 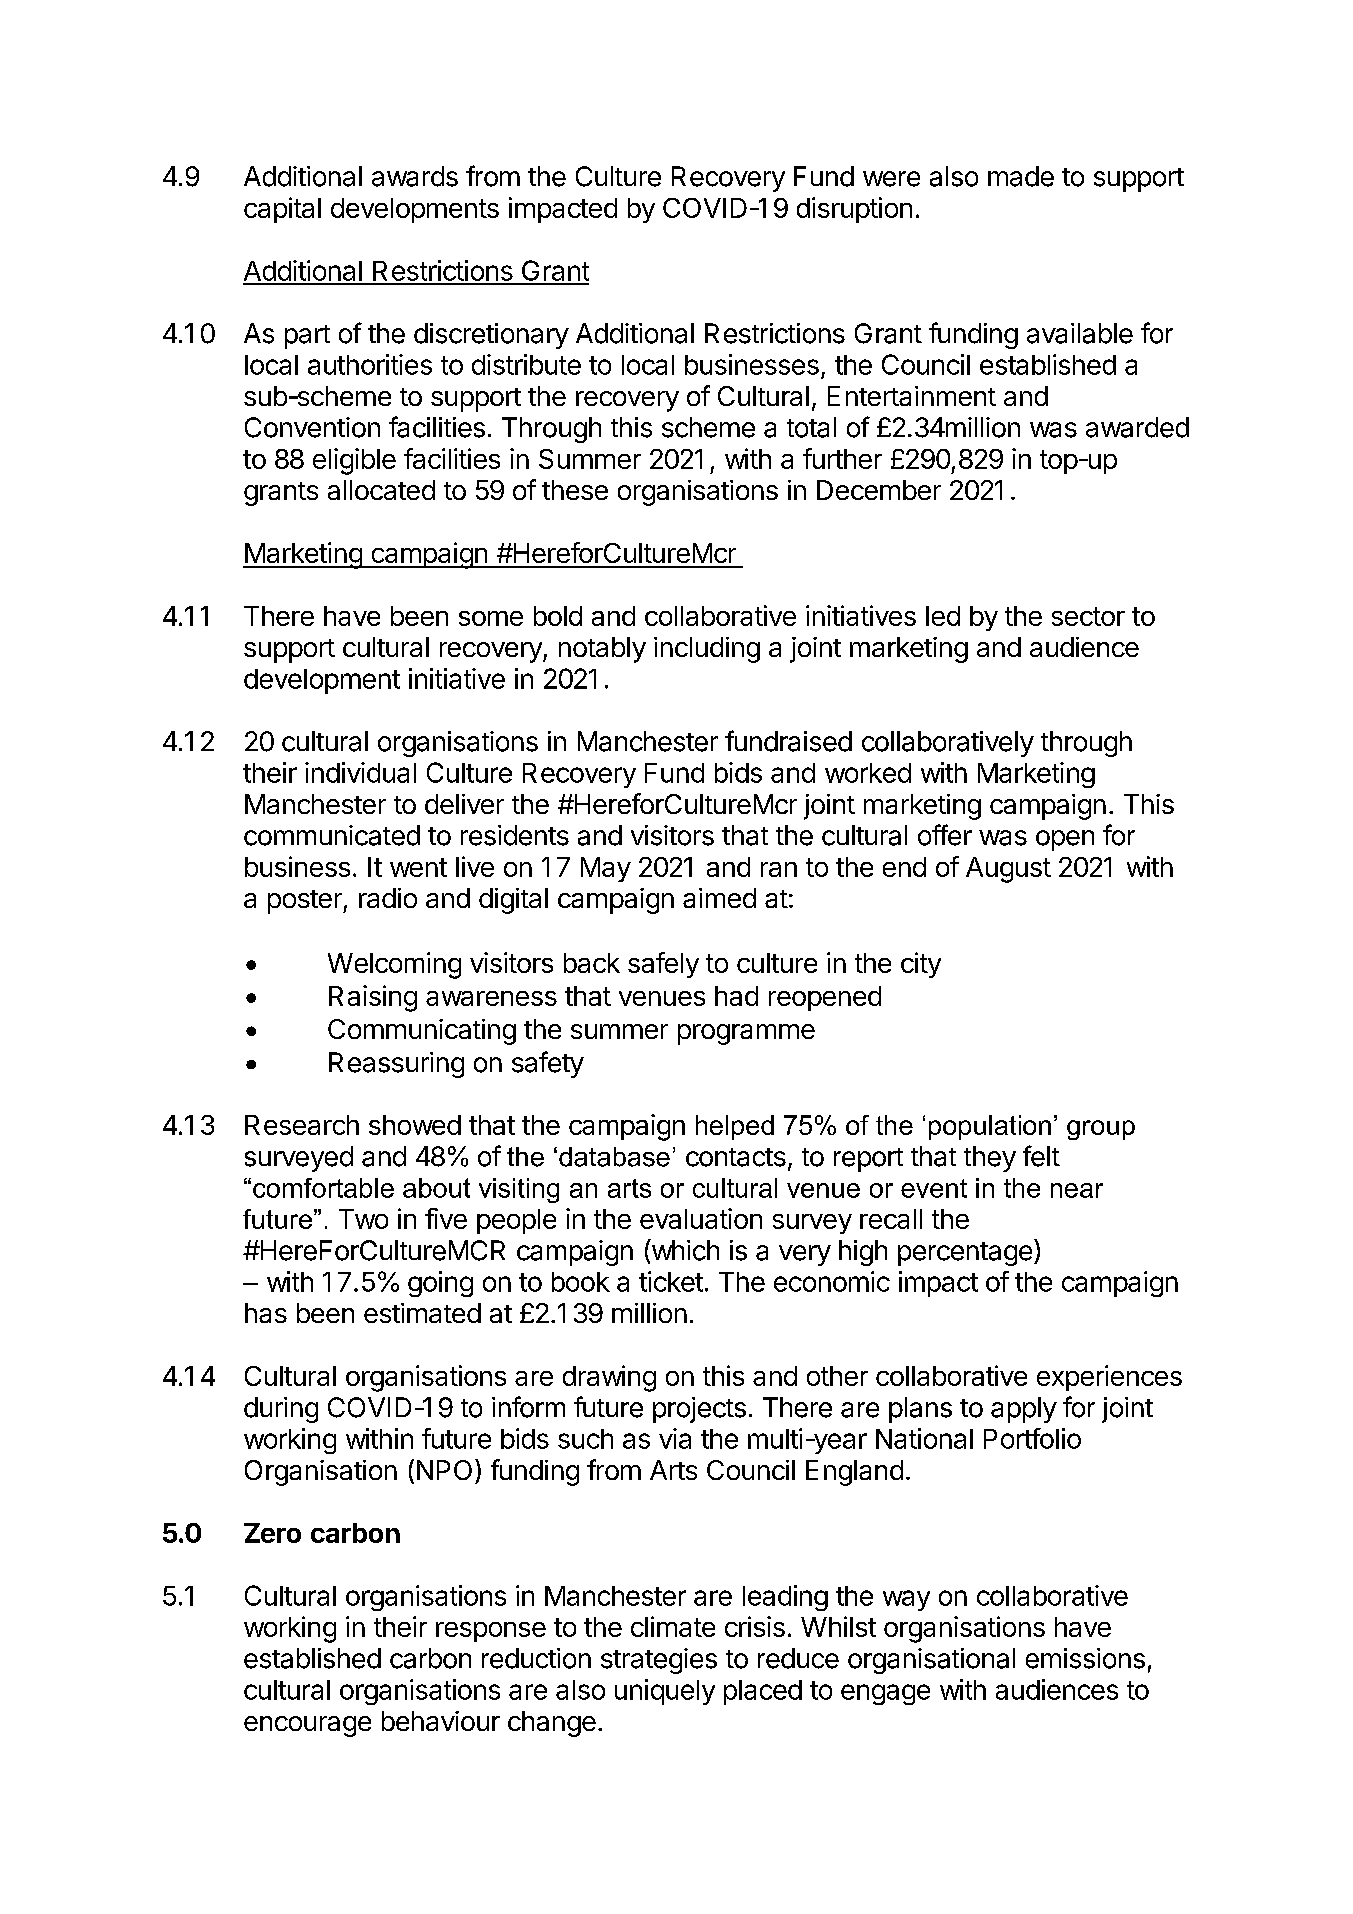 What do you see at coordinates (665, 1692) in the image?
I see `uniquely` at bounding box center [665, 1692].
